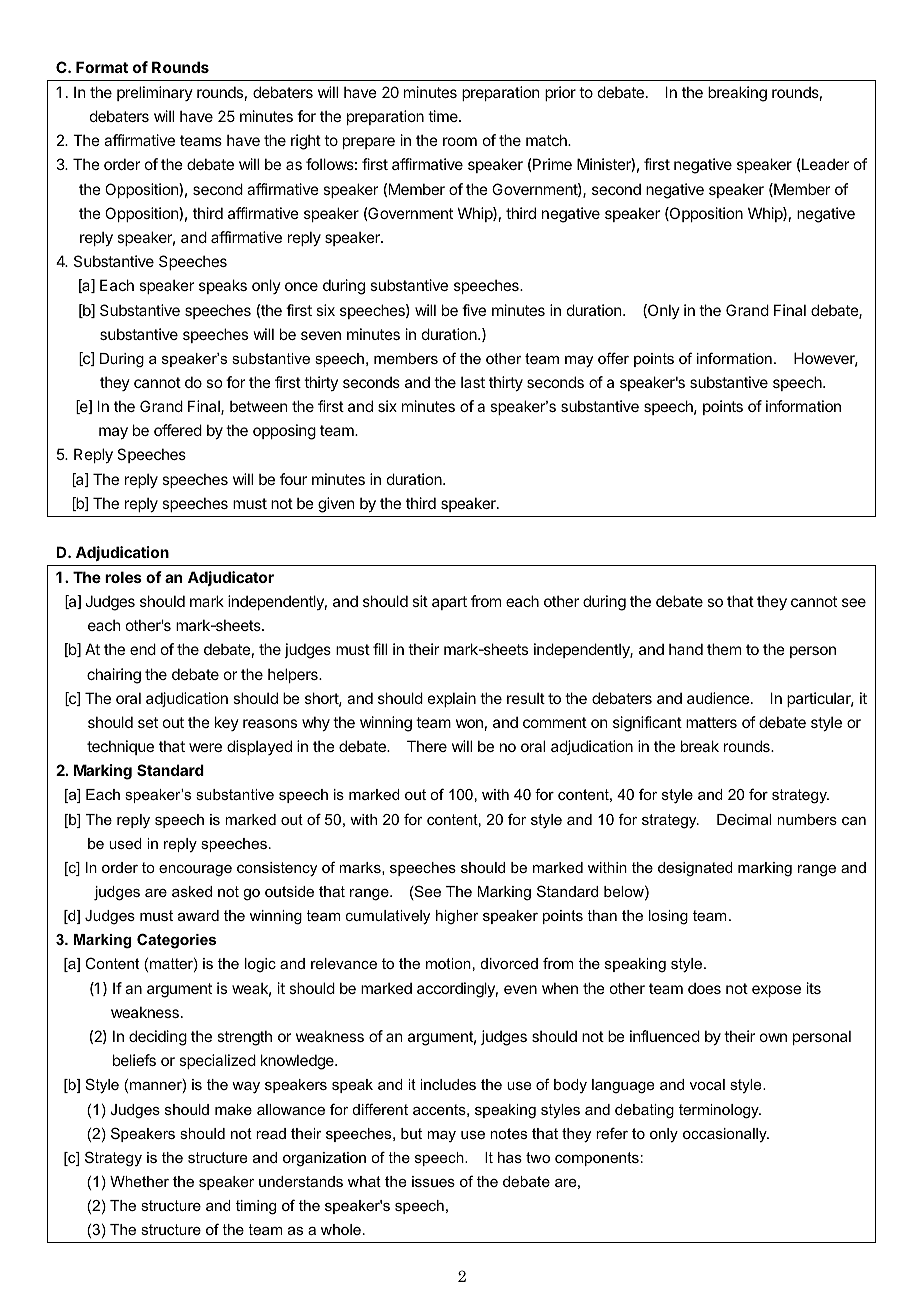  I want to click on last, so click(473, 382).
